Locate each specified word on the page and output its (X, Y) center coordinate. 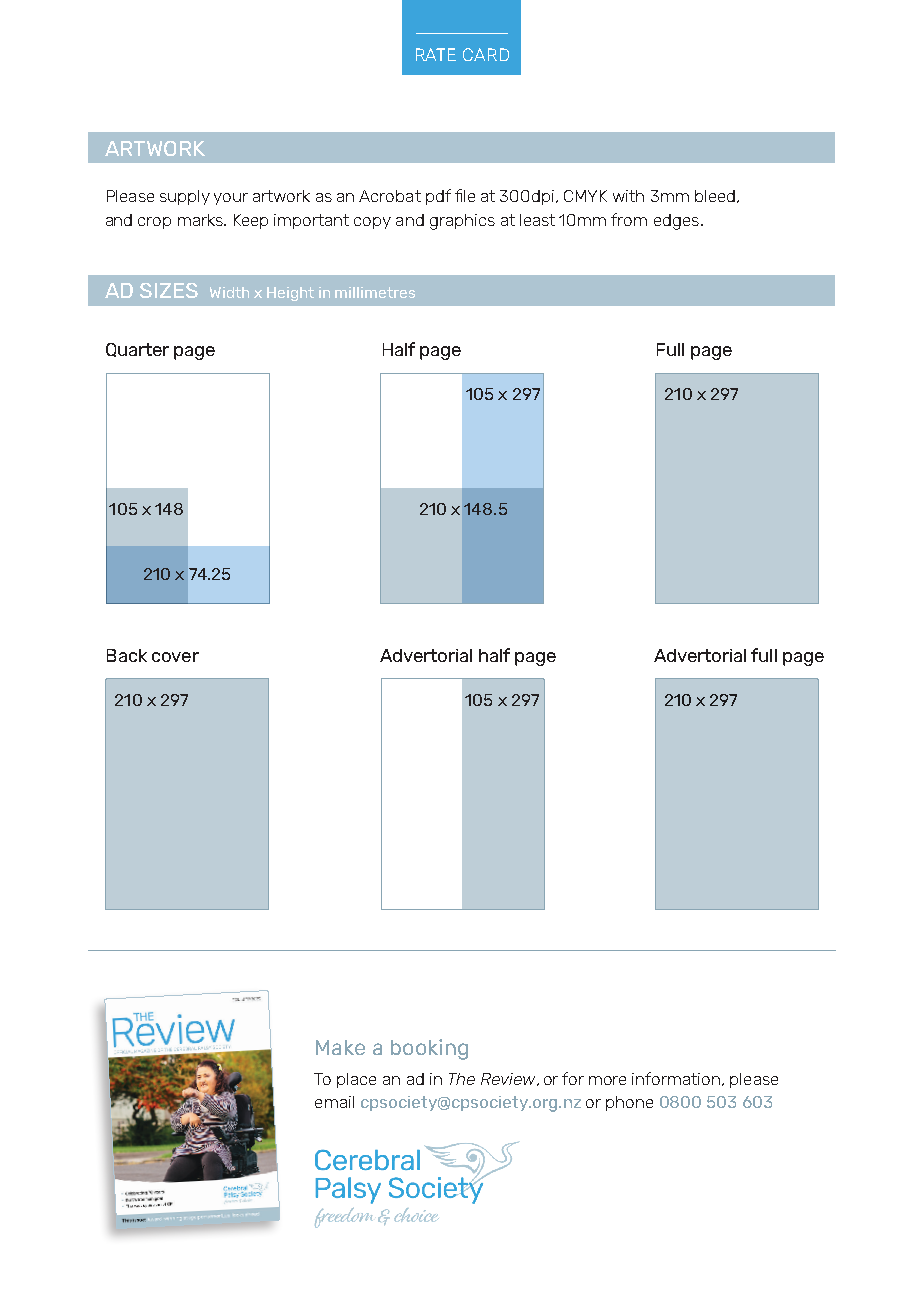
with (628, 196)
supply (185, 197)
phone (629, 1103)
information (676, 1078)
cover (175, 657)
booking (429, 1049)
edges (676, 222)
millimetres (375, 292)
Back (127, 655)
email (334, 1102)
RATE (436, 54)
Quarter (137, 350)
